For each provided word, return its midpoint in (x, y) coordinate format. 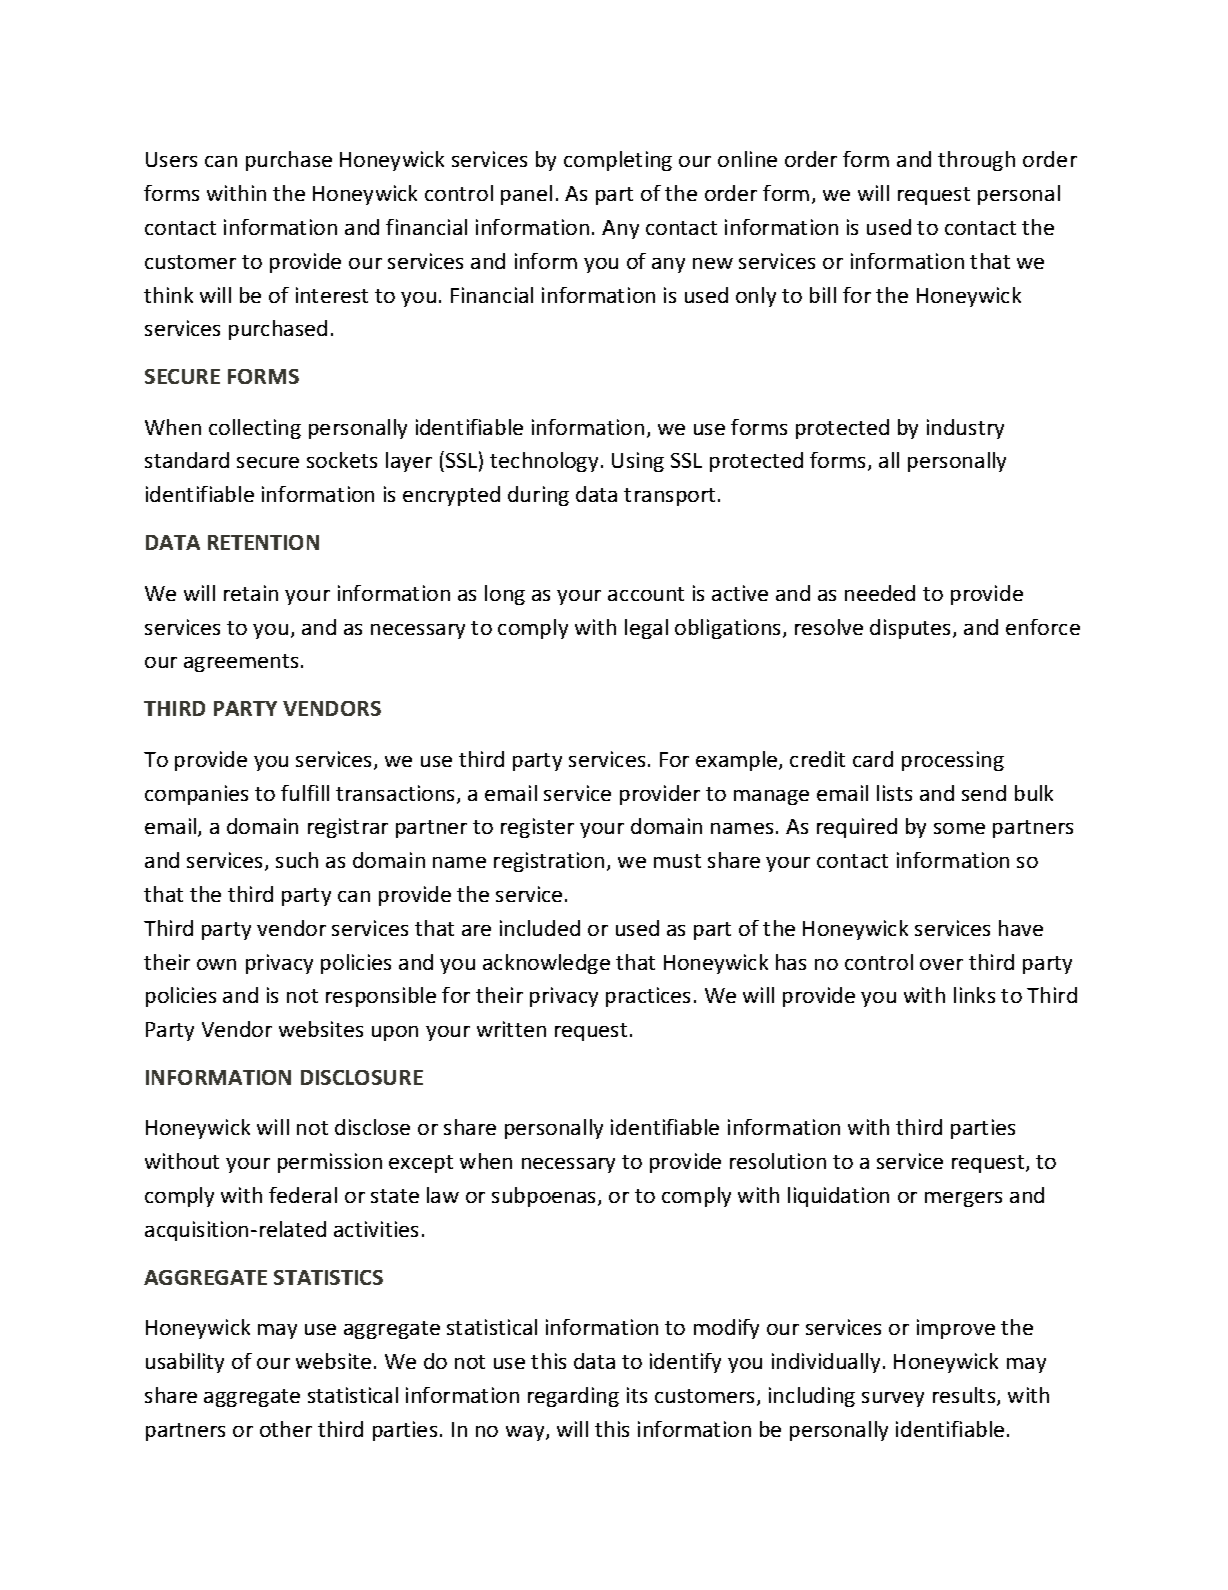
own (216, 964)
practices (648, 997)
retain (251, 593)
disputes (912, 629)
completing (618, 161)
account (646, 594)
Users (171, 159)
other (286, 1429)
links (974, 995)
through (976, 161)
